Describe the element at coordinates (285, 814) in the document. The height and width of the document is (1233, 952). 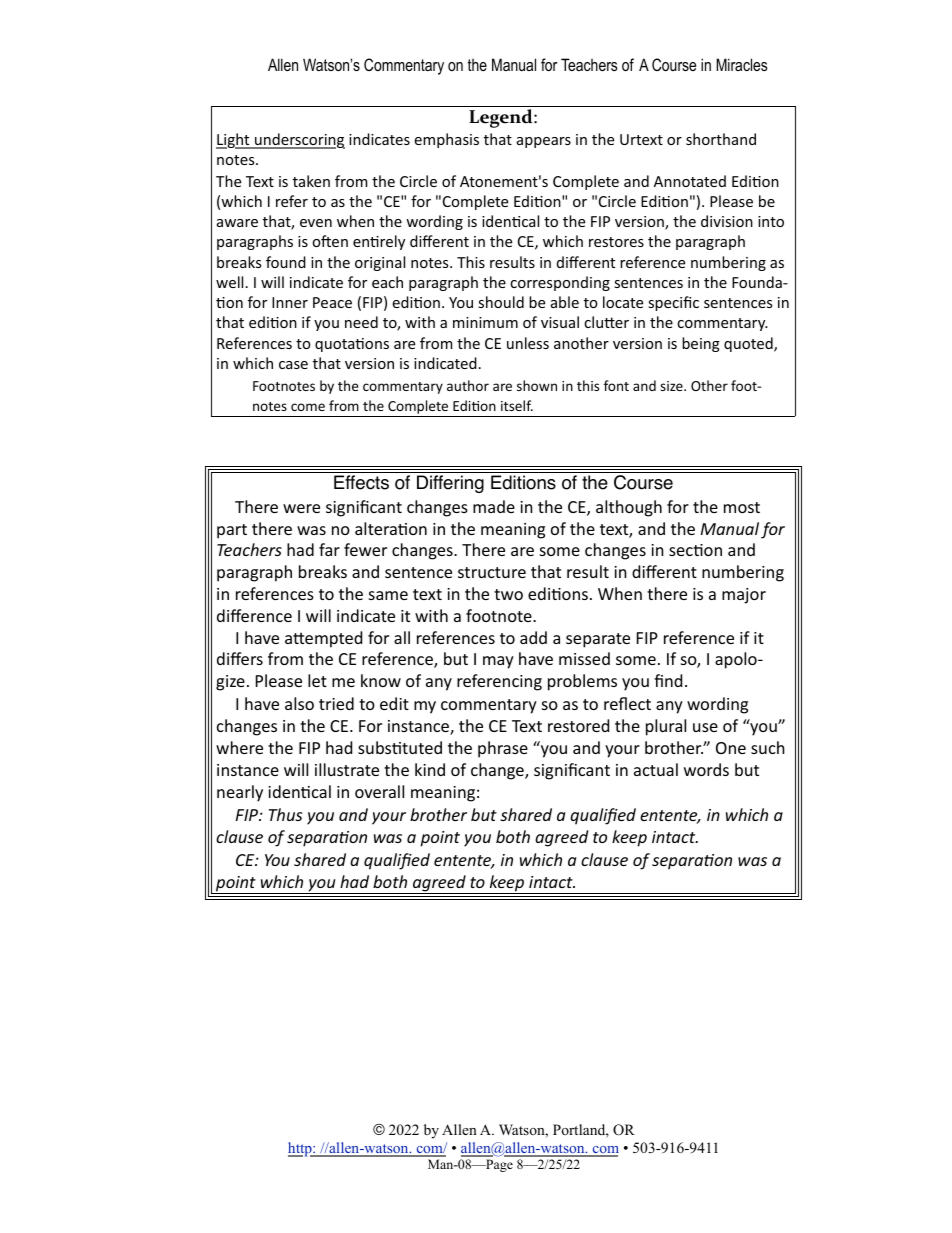
I see `Thus` at that location.
